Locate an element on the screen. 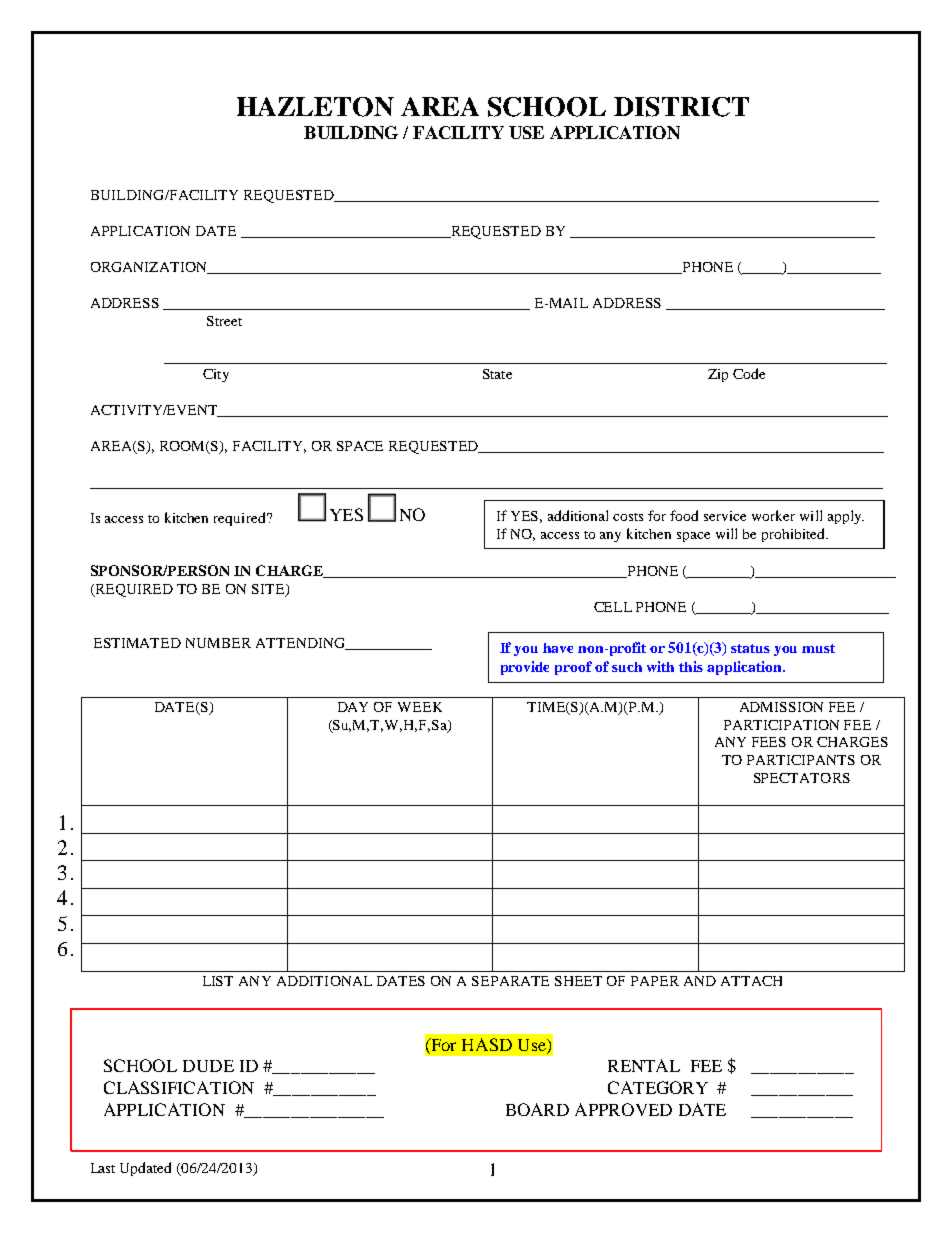 The height and width of the screenshot is (1233, 952). City is located at coordinates (216, 375).
